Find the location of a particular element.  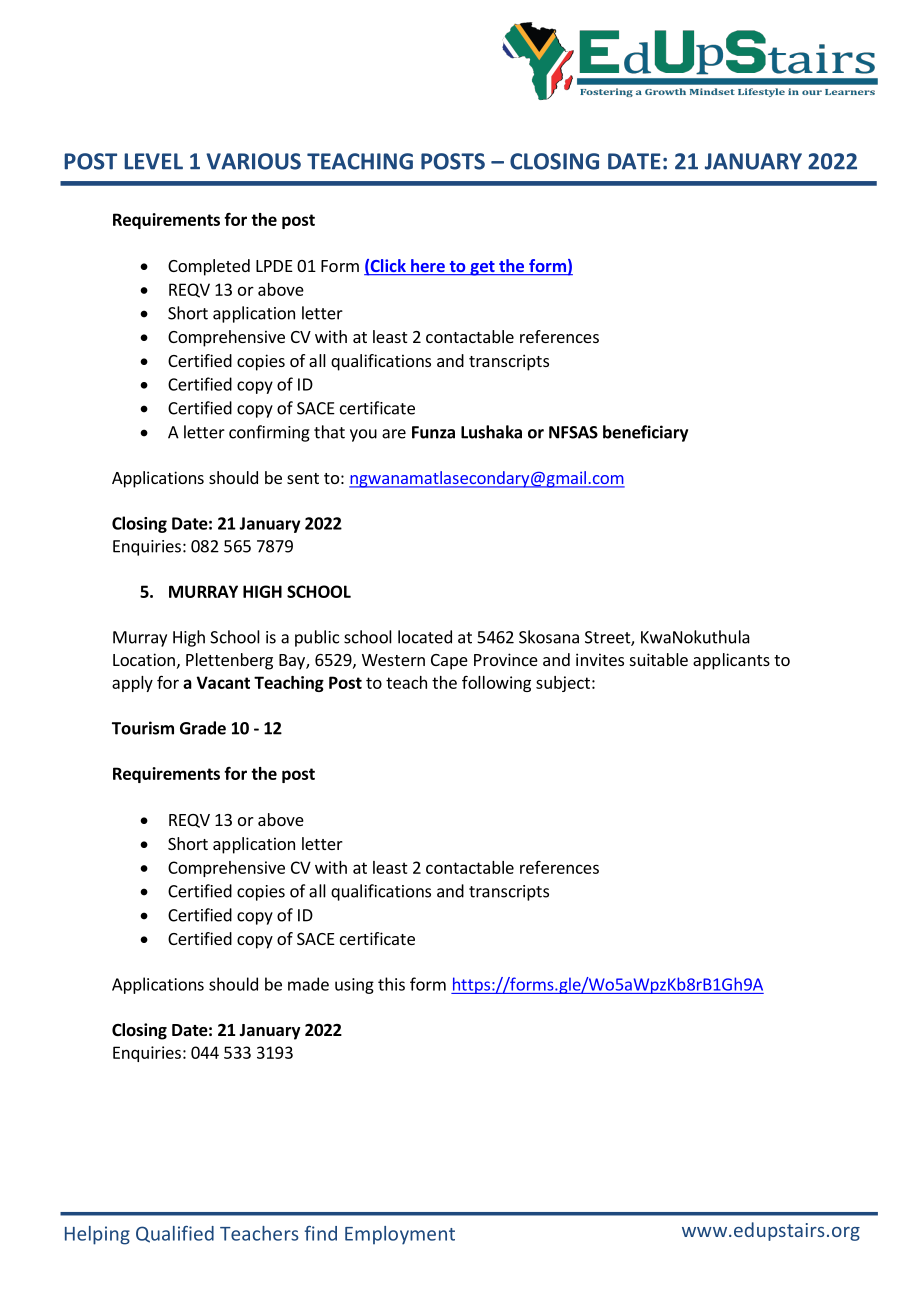

get is located at coordinates (482, 268).
